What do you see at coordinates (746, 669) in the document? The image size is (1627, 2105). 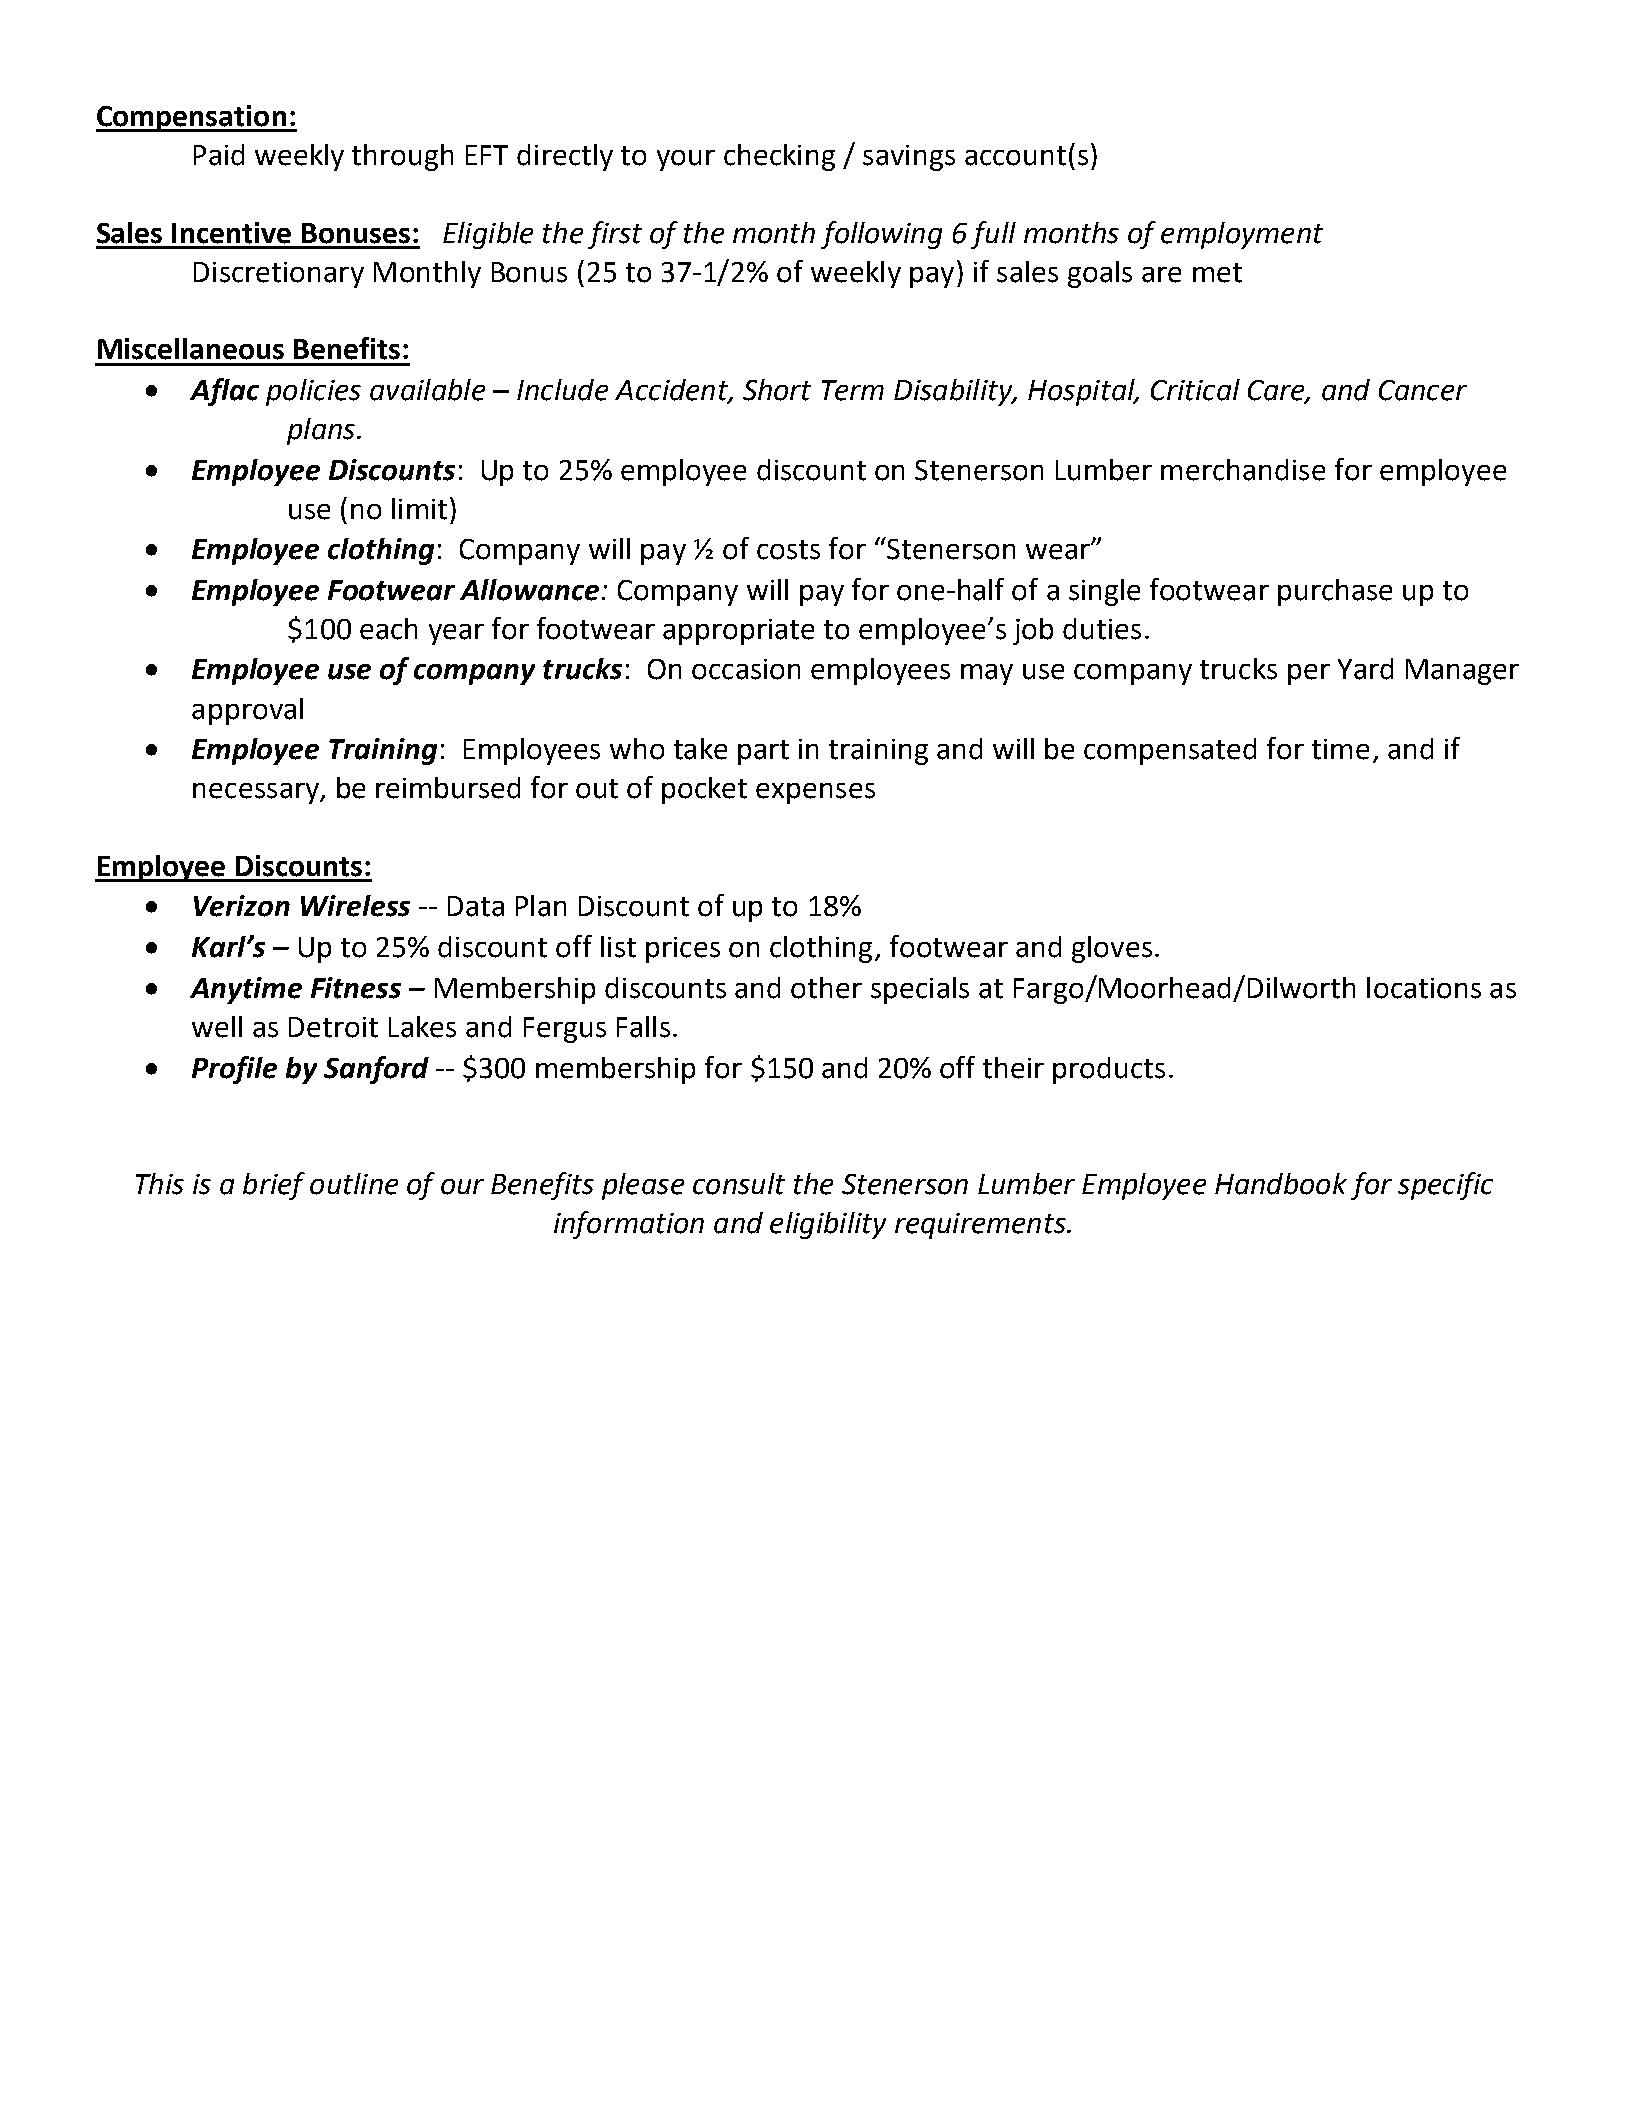 I see `occasion` at bounding box center [746, 669].
